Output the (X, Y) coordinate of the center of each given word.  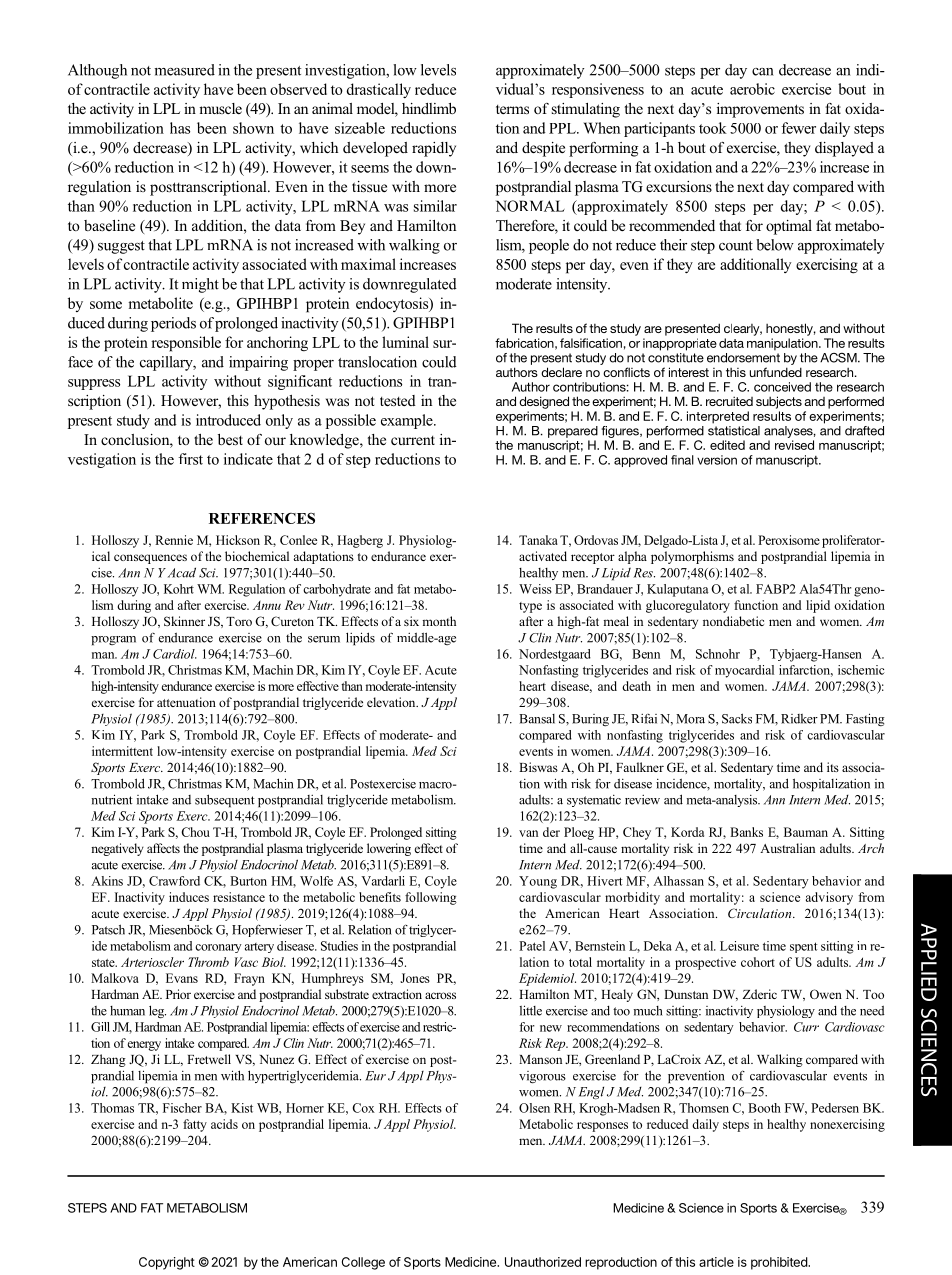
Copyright (167, 1263)
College (363, 1263)
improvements (760, 110)
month (439, 621)
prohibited (780, 1263)
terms (512, 109)
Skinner (184, 621)
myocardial (744, 671)
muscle (220, 108)
